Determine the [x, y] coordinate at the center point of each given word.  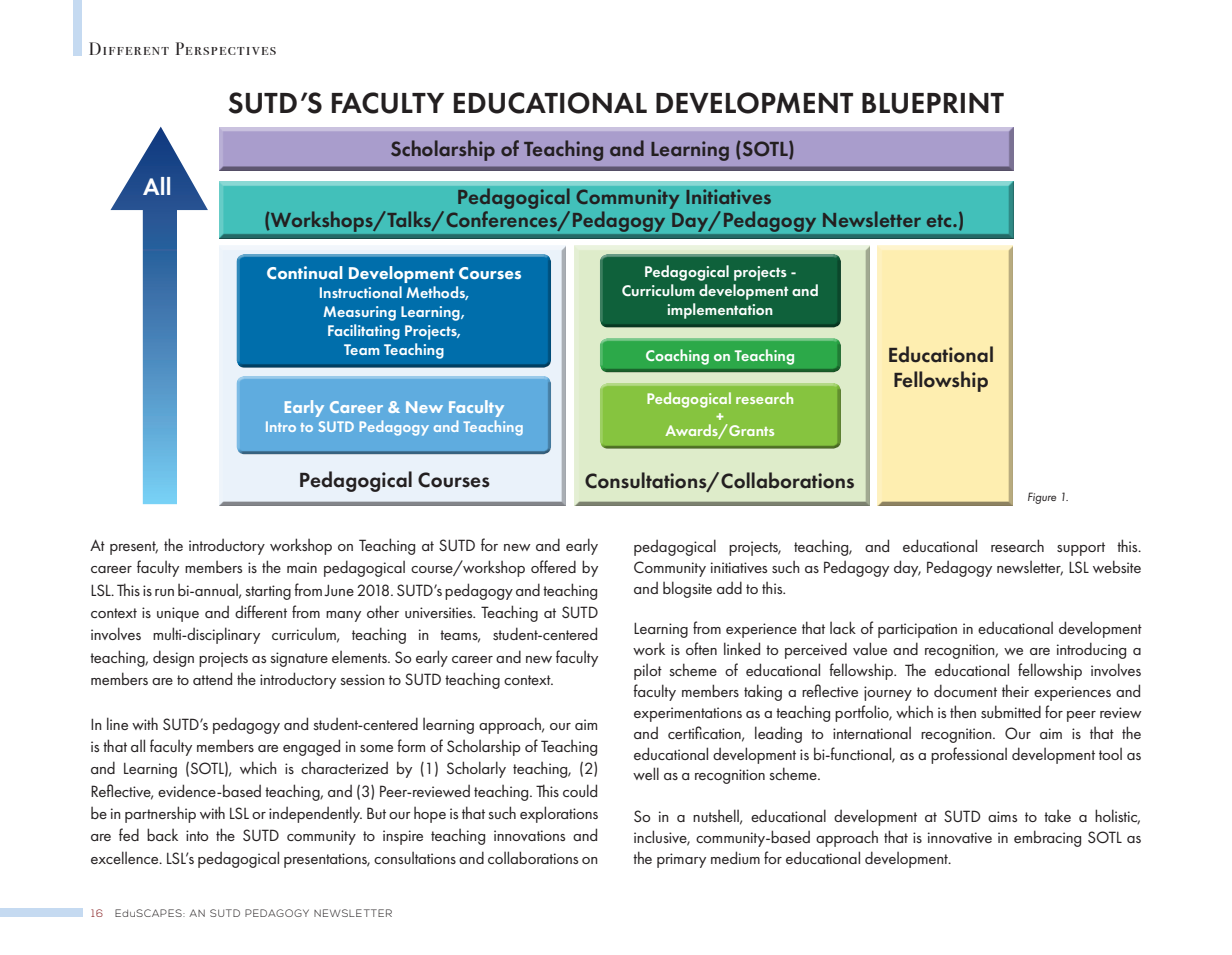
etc [940, 221]
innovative [960, 837]
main [302, 567]
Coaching [677, 357]
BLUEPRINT [933, 103]
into [197, 835]
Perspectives [226, 48]
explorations [559, 814]
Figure [1042, 498]
